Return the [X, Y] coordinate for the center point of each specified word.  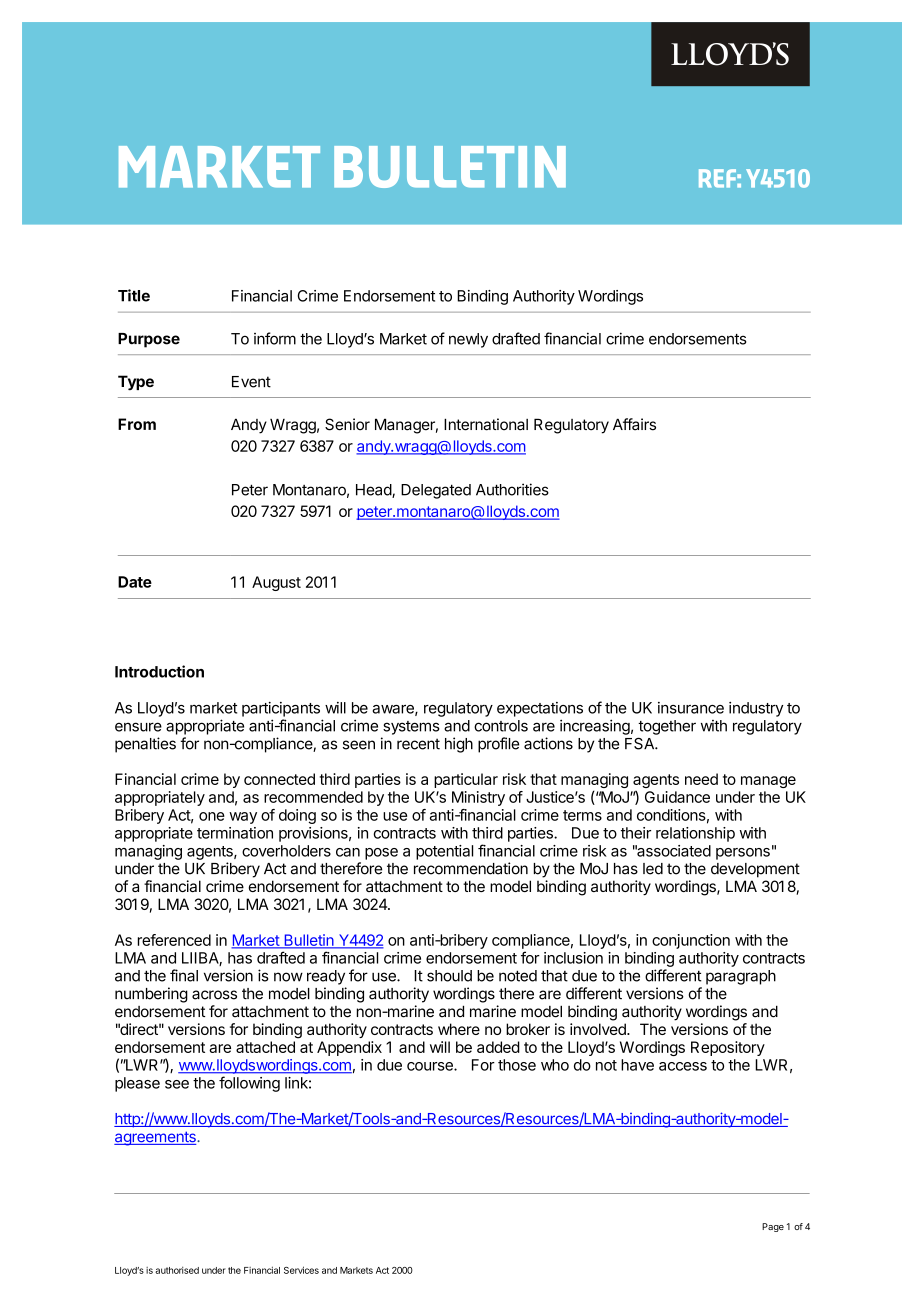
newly [468, 340]
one [212, 816]
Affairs [634, 424]
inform [275, 338]
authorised [177, 1270]
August [276, 583]
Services [301, 1270]
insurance [691, 708]
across [214, 995]
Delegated [436, 491]
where [459, 1029]
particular [466, 780]
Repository [728, 1048]
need [701, 779]
